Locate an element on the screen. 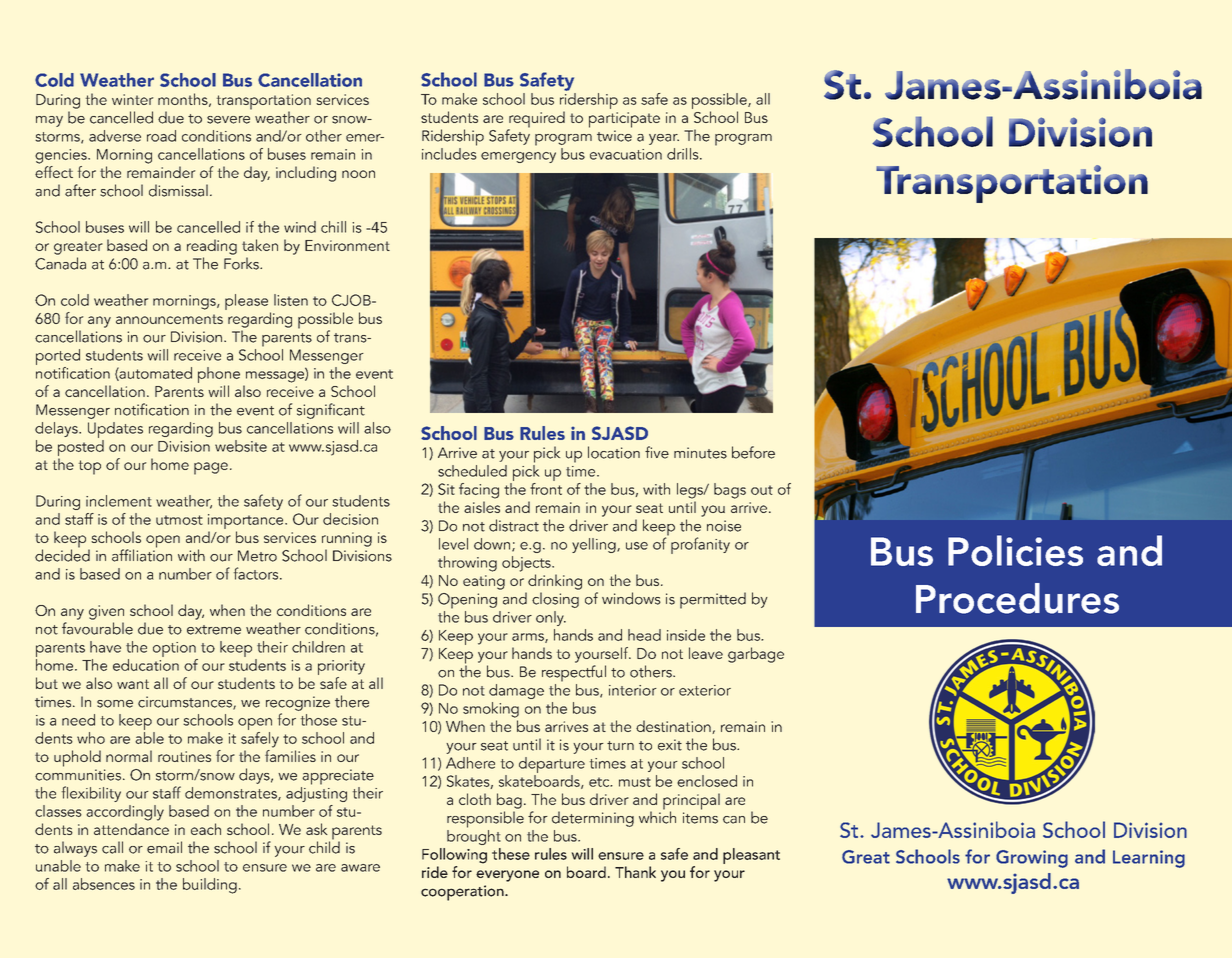  Growing is located at coordinates (1032, 859).
